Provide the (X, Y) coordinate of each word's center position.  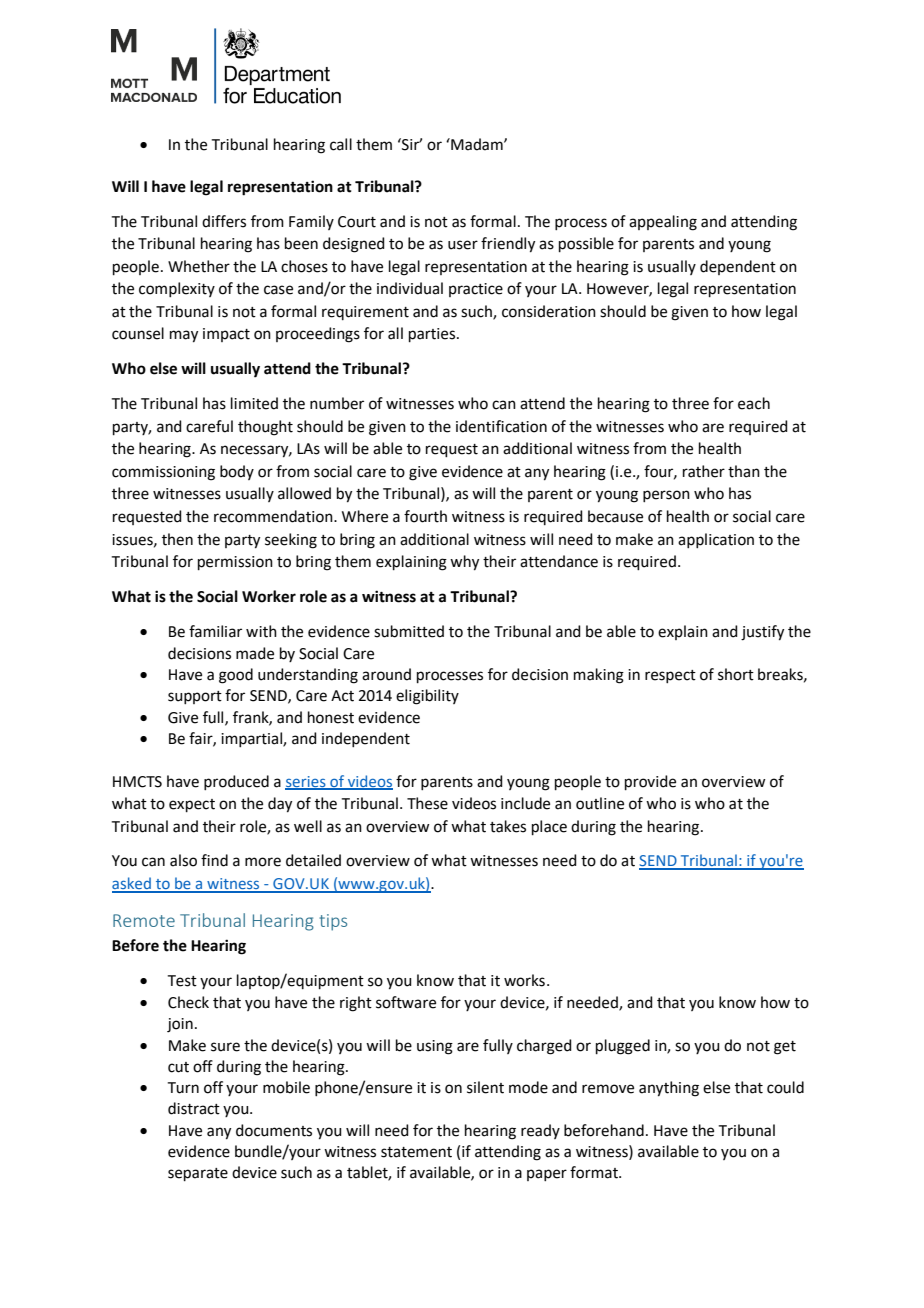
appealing (663, 223)
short (736, 674)
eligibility (427, 697)
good (236, 676)
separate (198, 1174)
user (463, 245)
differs (224, 221)
